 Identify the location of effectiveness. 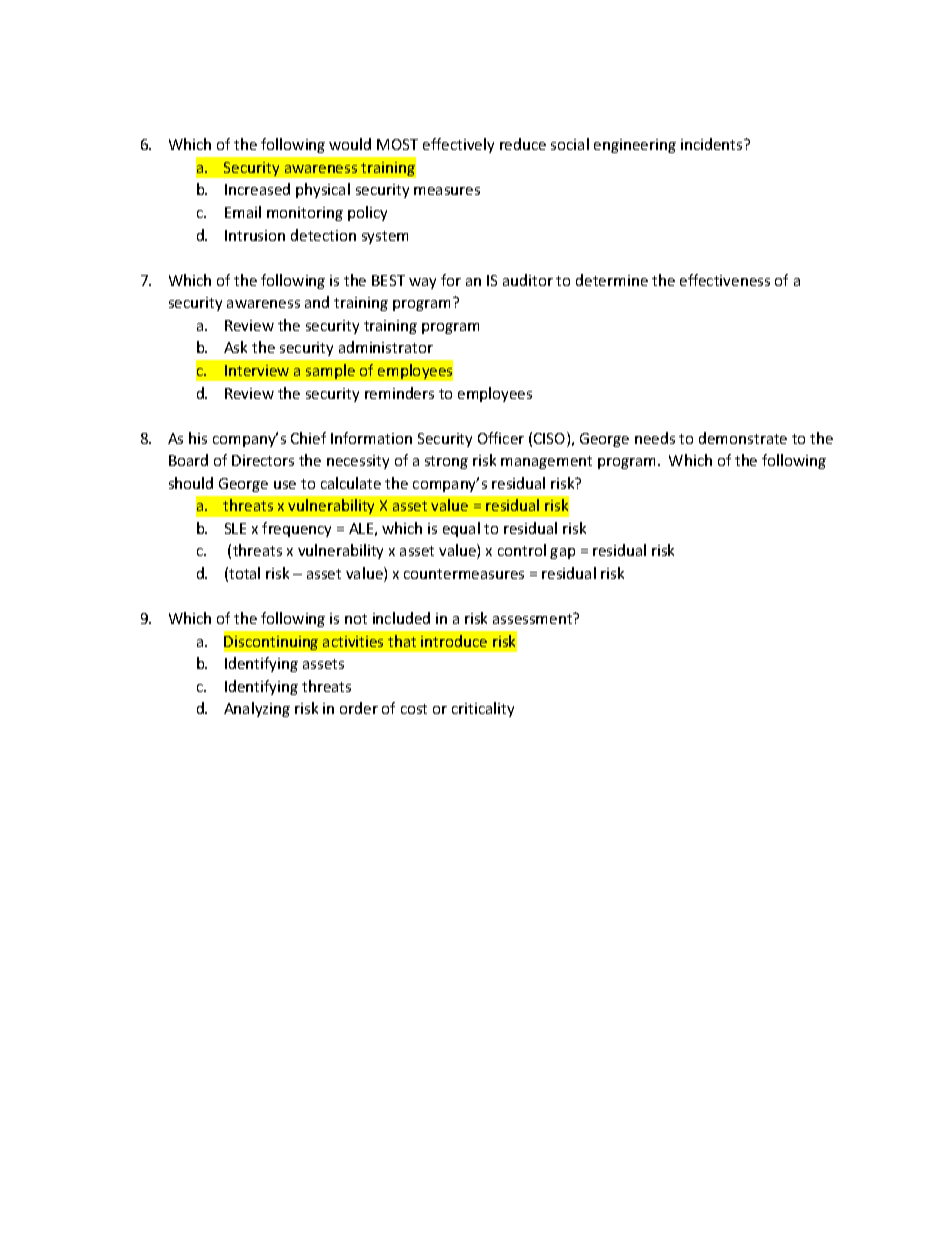
(725, 280).
